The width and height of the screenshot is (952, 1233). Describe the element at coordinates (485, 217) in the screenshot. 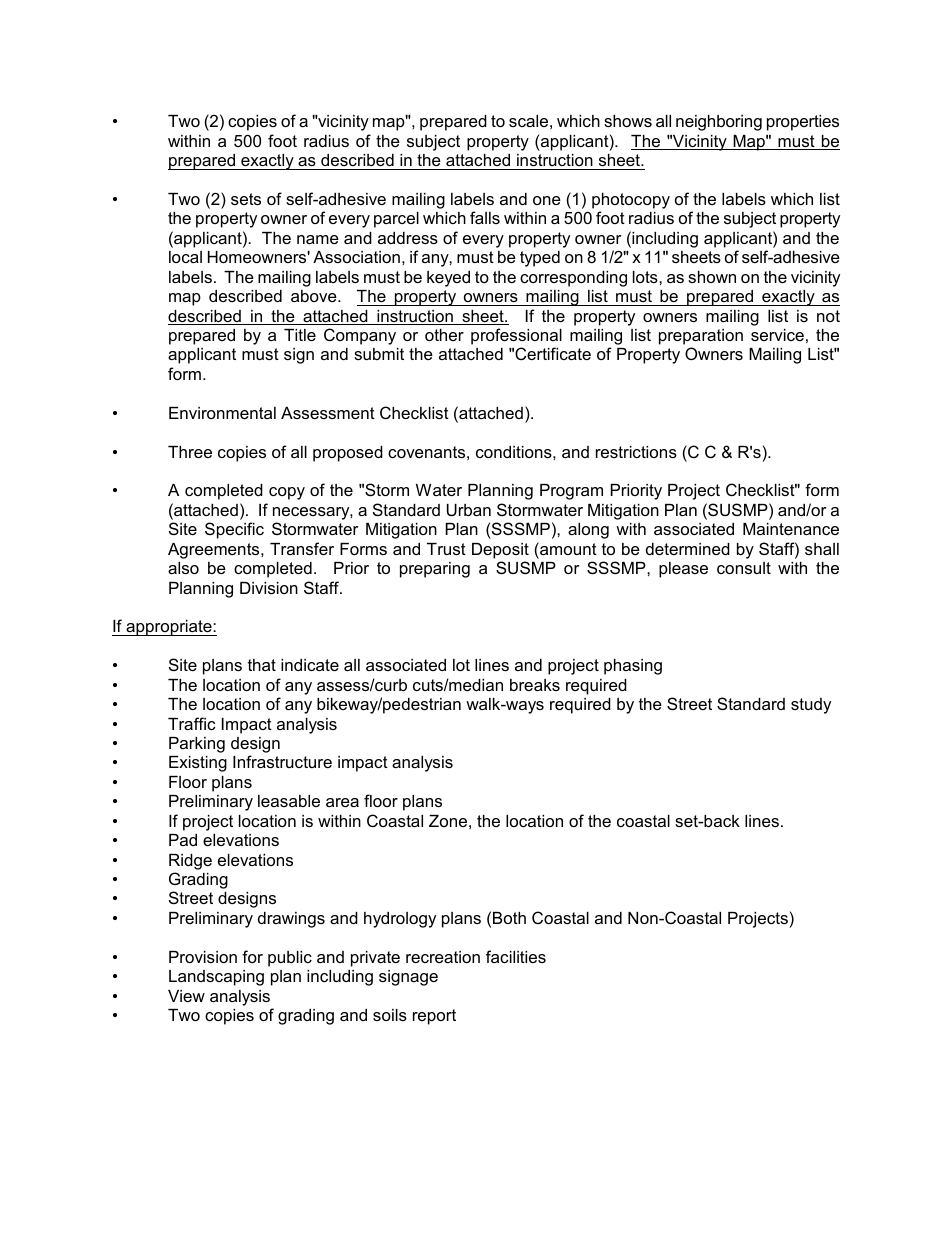

I see `falls` at that location.
